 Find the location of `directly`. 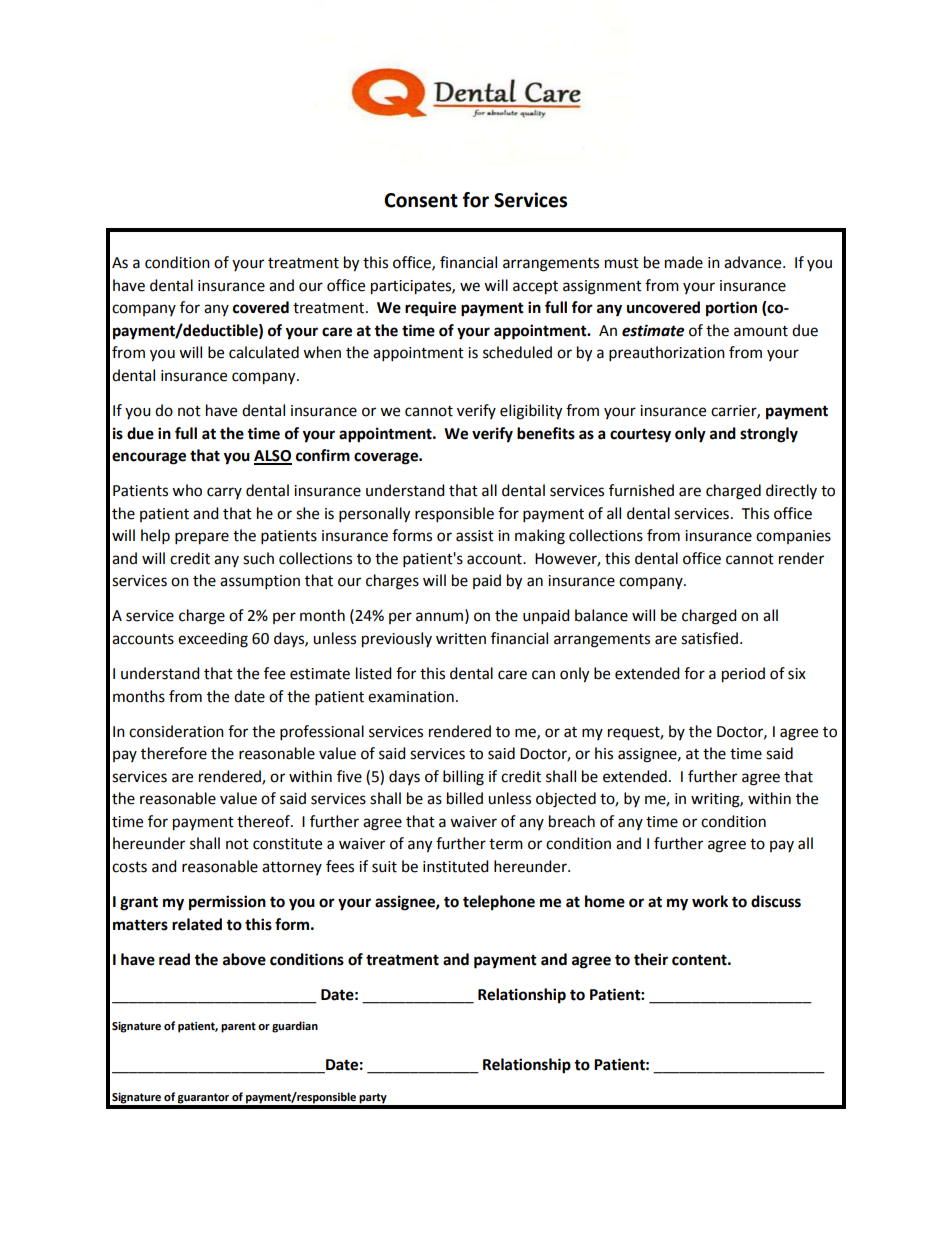

directly is located at coordinates (791, 491).
